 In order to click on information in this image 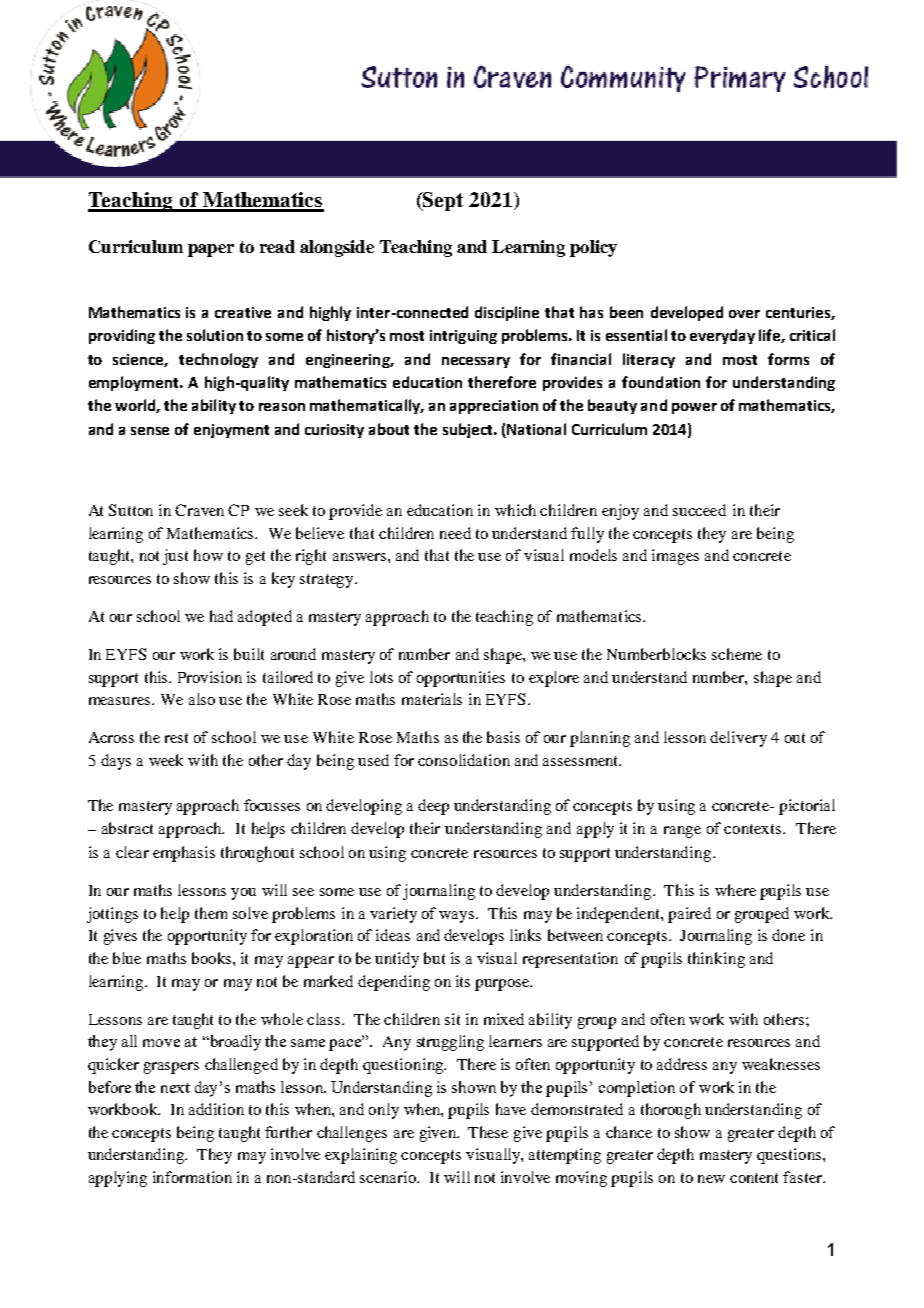, I will do `click(192, 1177)`.
